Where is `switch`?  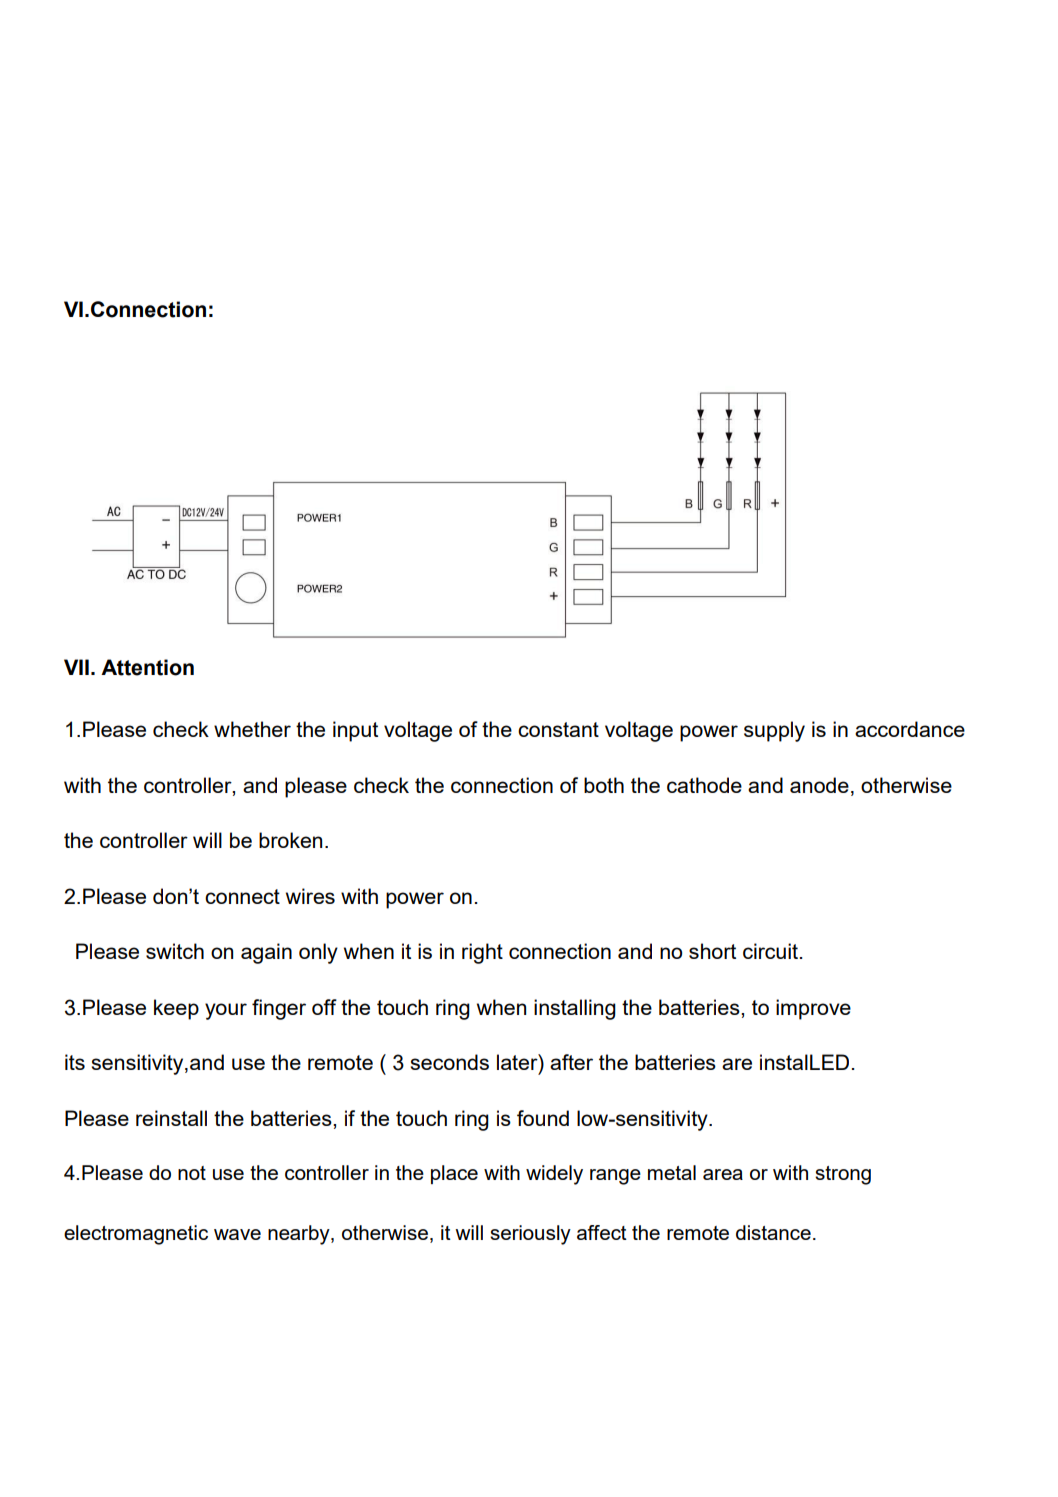
switch is located at coordinates (175, 951).
